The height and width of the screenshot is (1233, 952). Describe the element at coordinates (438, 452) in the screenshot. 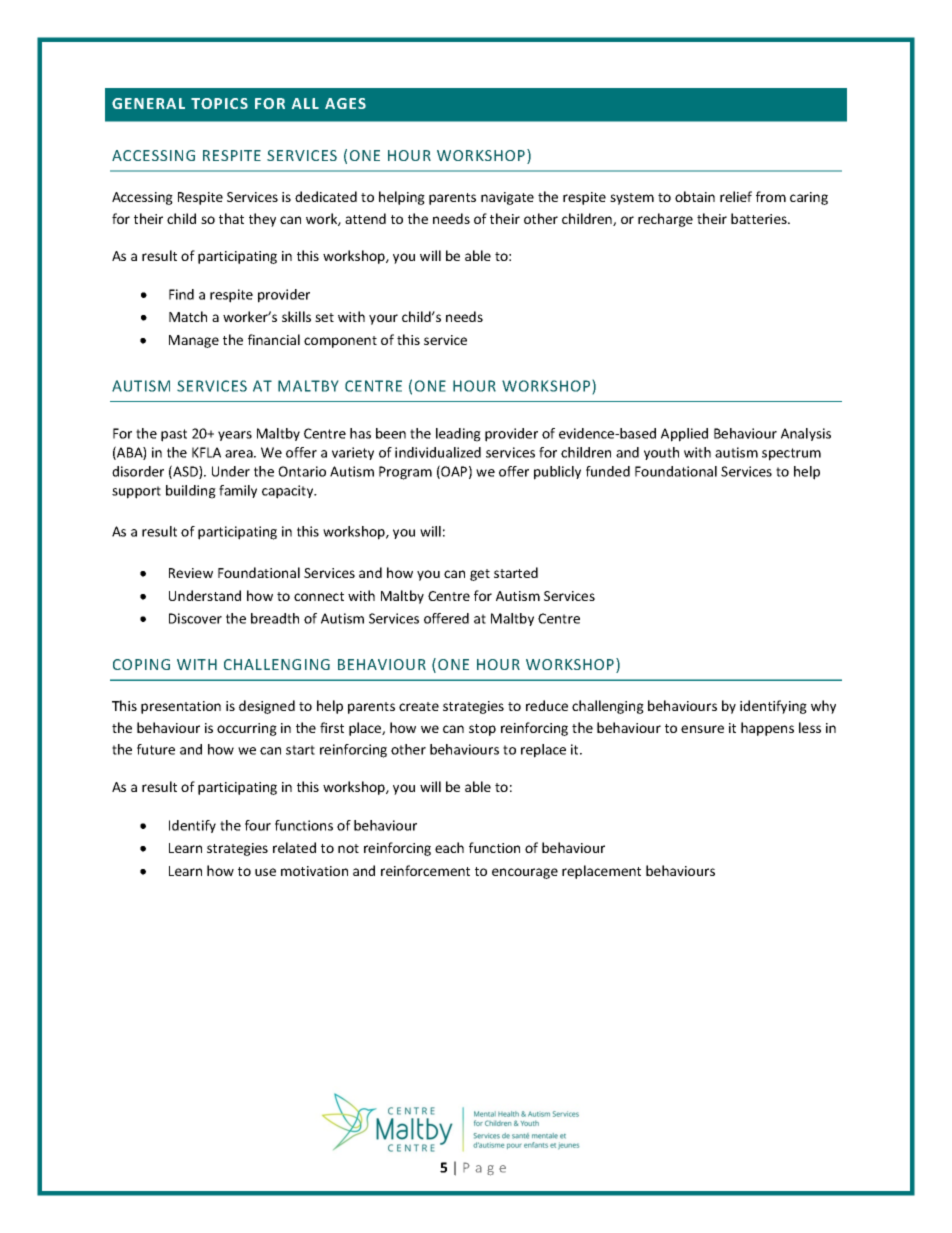

I see `individualized` at that location.
